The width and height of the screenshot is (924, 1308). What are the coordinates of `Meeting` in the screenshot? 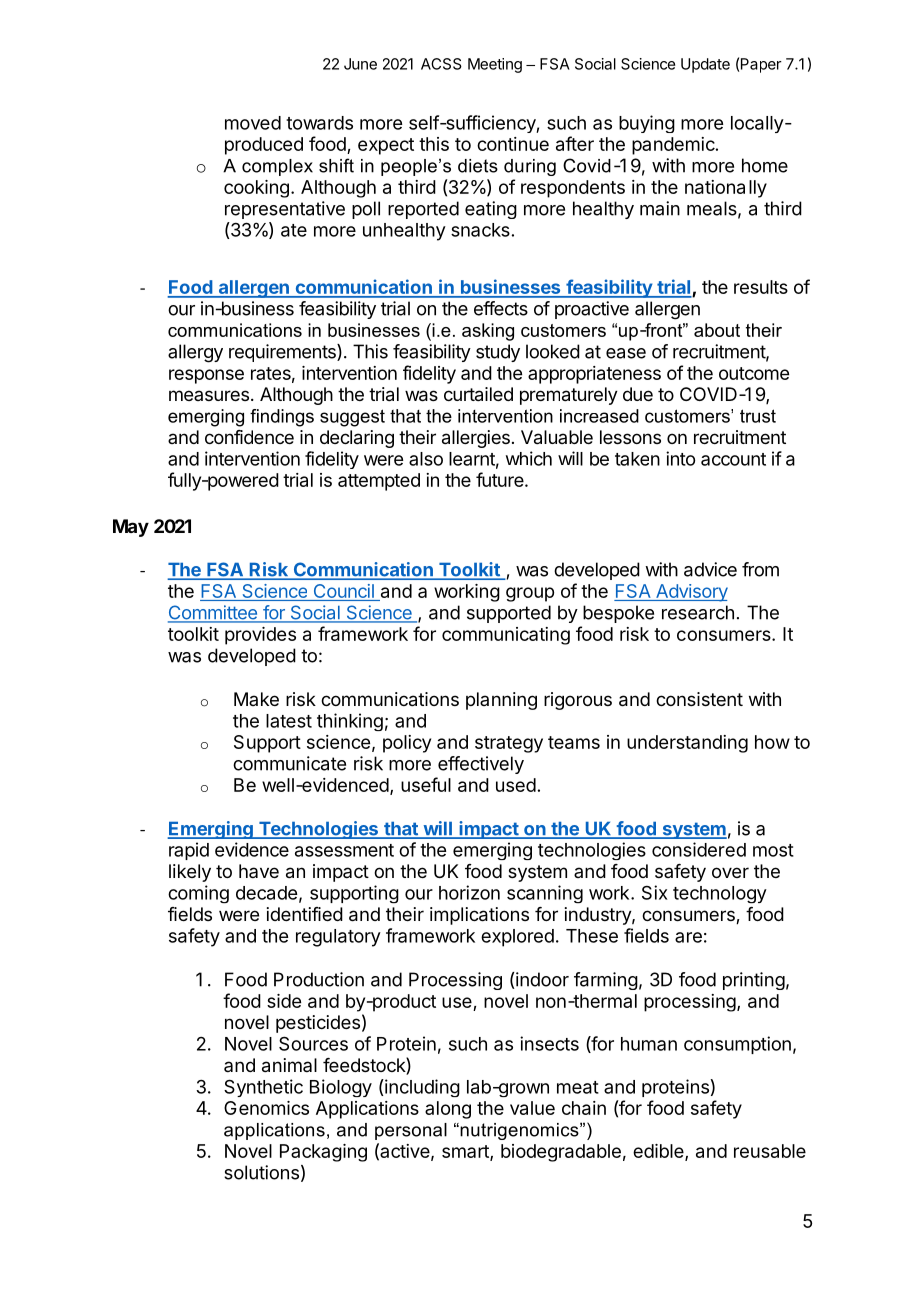 It's located at (495, 65).
